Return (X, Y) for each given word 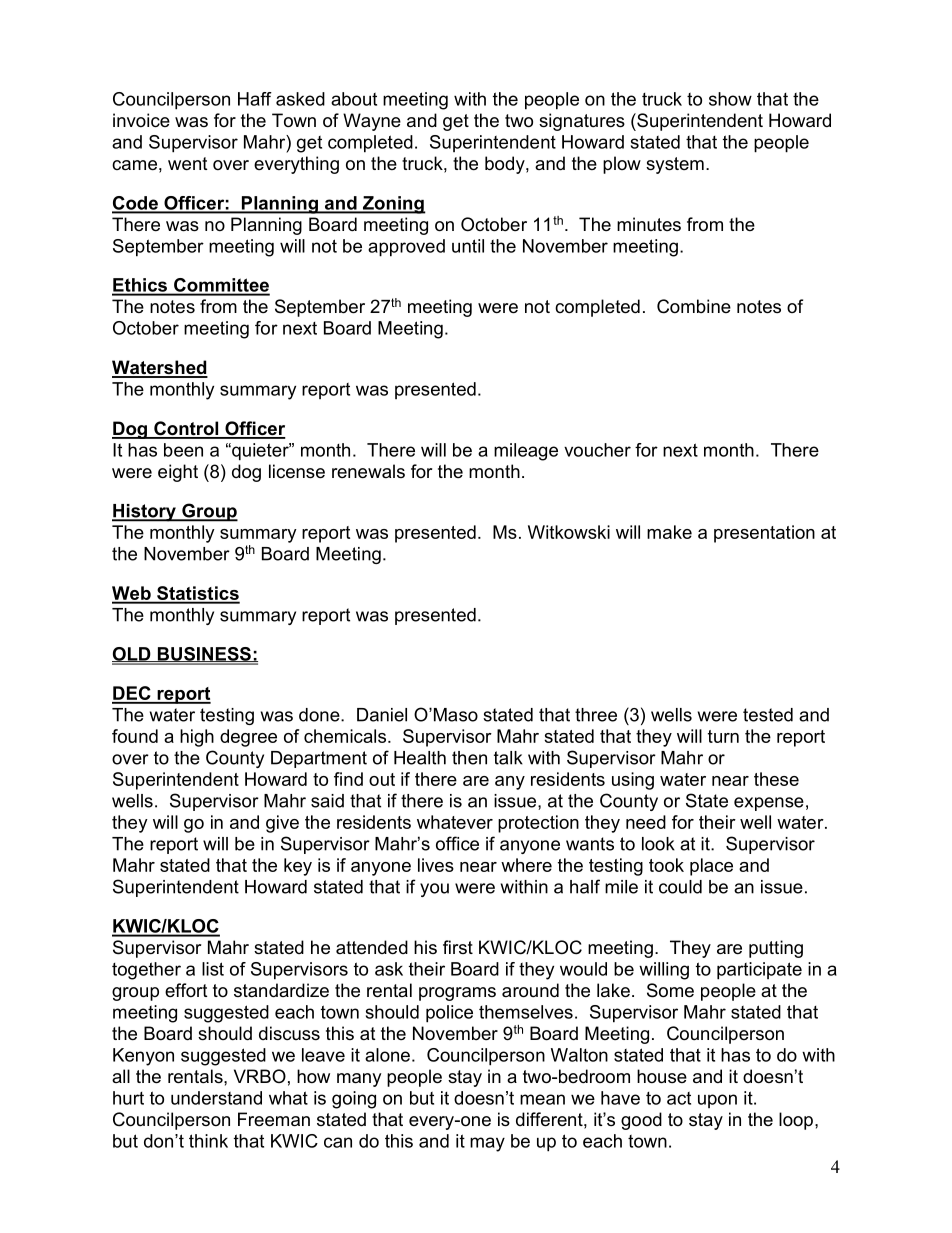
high (197, 738)
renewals (368, 471)
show (730, 99)
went (188, 164)
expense (769, 804)
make (669, 532)
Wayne (372, 122)
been (183, 450)
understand (216, 1098)
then (469, 758)
